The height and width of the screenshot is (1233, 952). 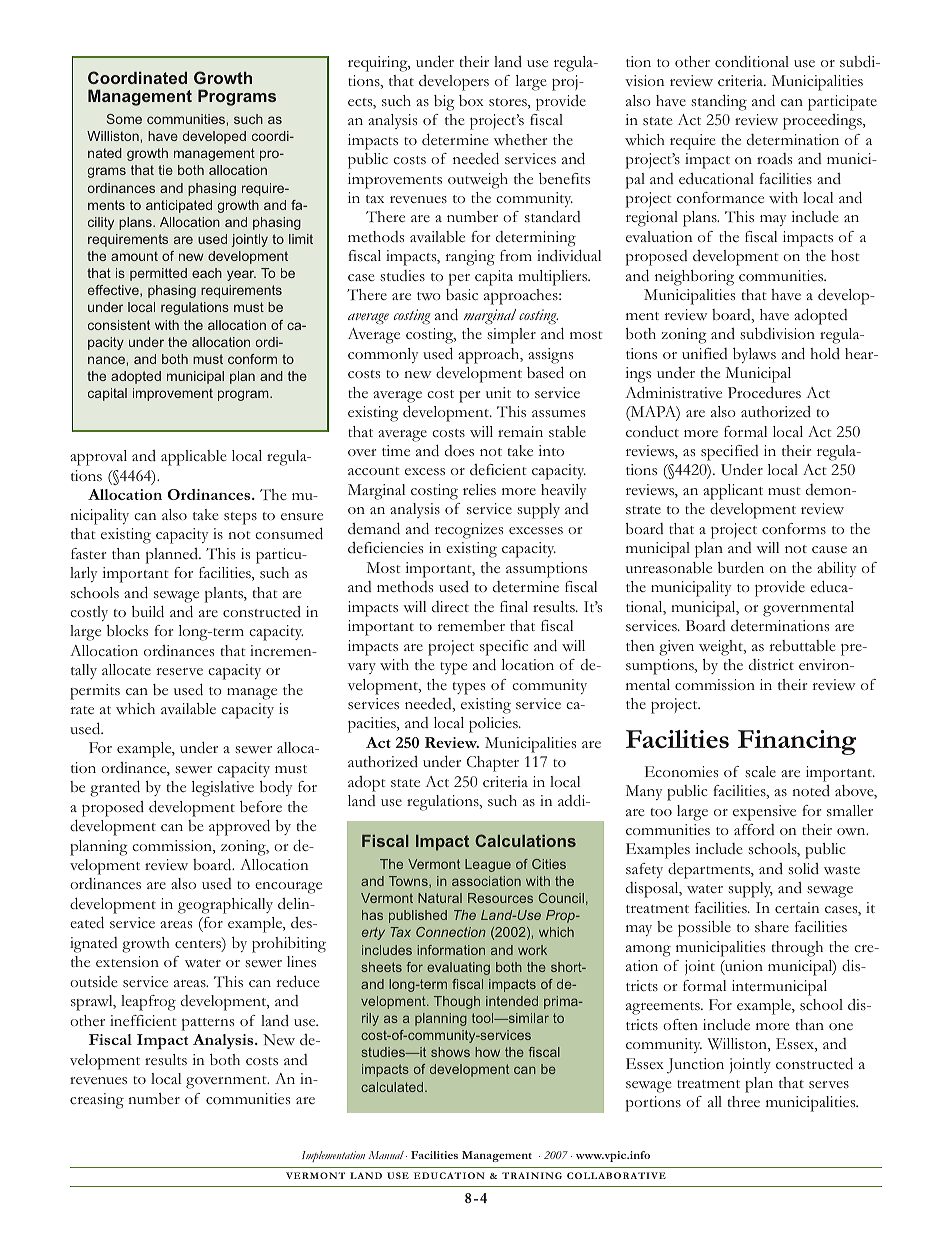 What do you see at coordinates (124, 119) in the screenshot?
I see `Some` at bounding box center [124, 119].
